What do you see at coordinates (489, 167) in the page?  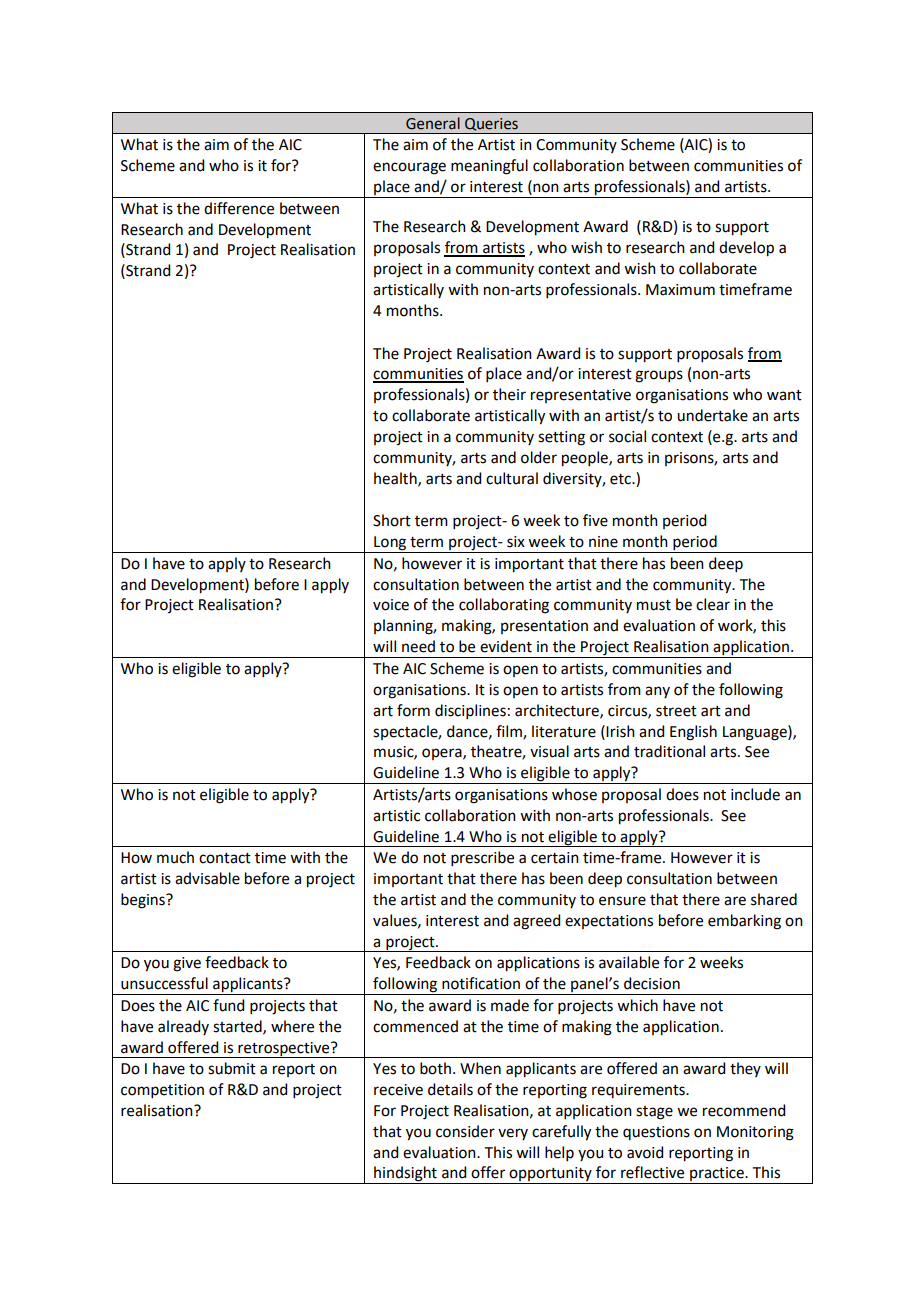 I see `meaningful` at bounding box center [489, 167].
